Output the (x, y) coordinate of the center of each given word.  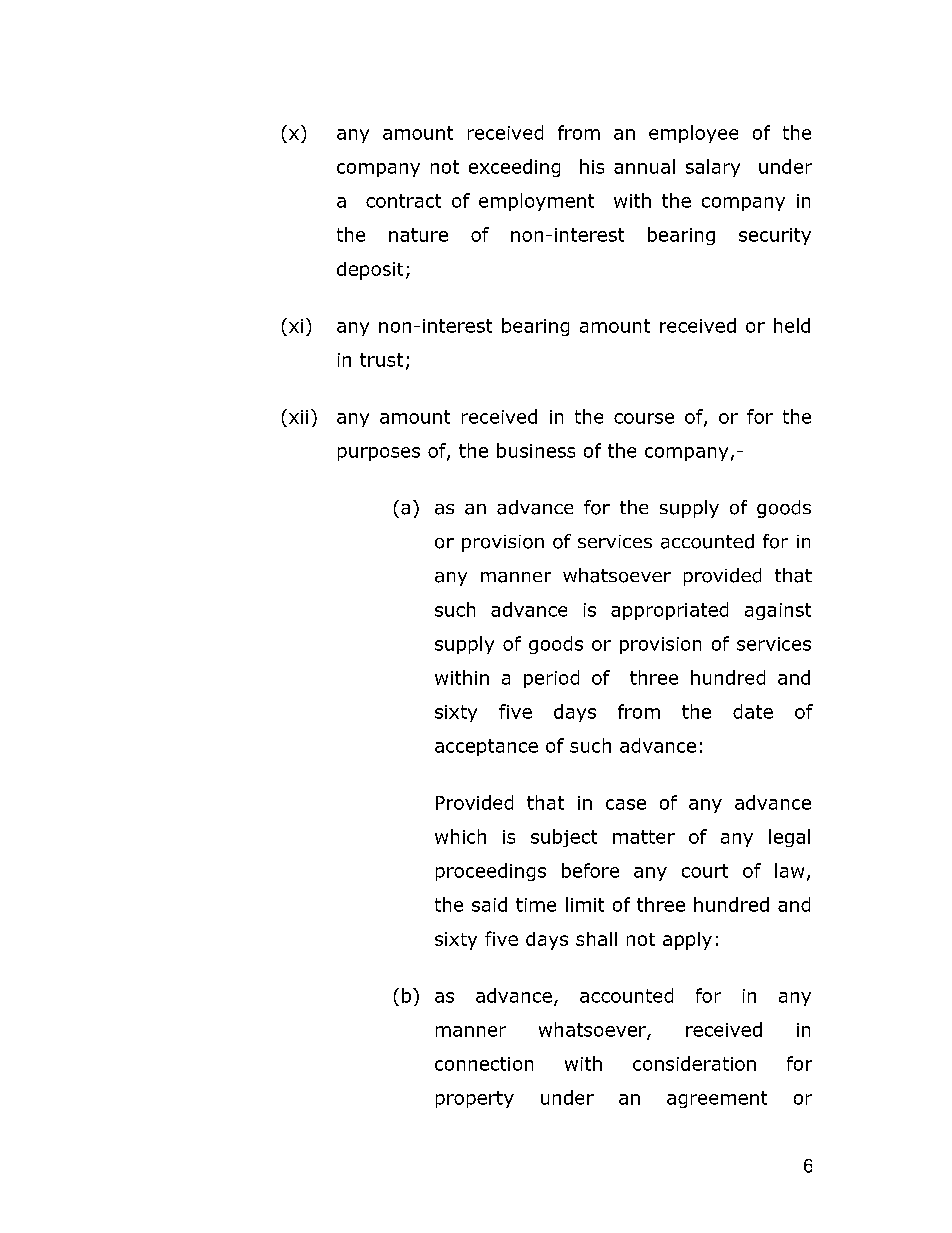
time (536, 905)
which (460, 836)
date (753, 711)
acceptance (486, 747)
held (792, 325)
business (536, 450)
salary (713, 168)
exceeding (514, 168)
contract (403, 201)
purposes (379, 454)
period (551, 679)
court (705, 871)
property (475, 1099)
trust (381, 360)
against (778, 611)
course (644, 418)
